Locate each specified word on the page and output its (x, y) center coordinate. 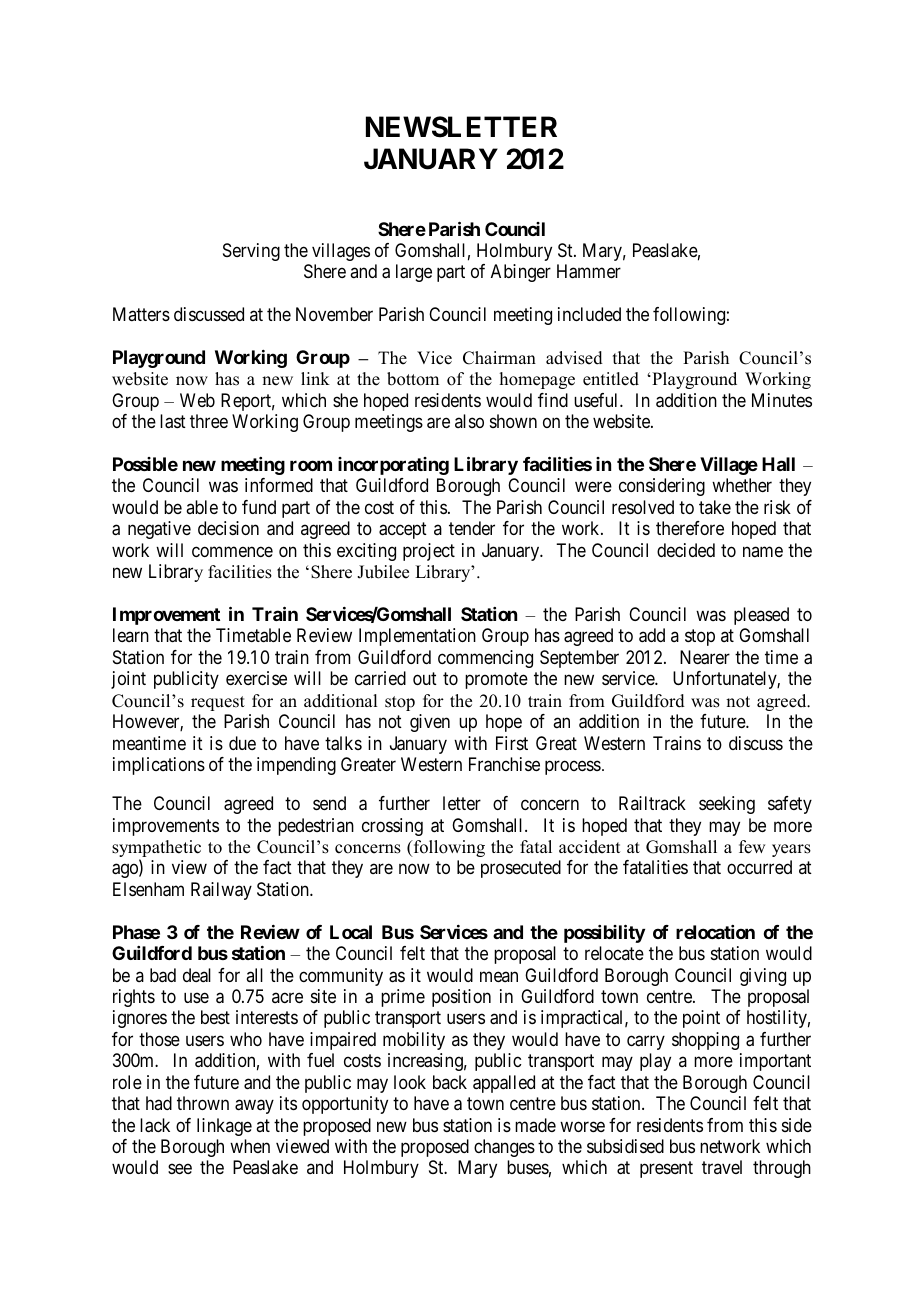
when (250, 1146)
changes (504, 1148)
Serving (251, 252)
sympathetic (156, 850)
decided (686, 550)
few (752, 847)
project (429, 552)
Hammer (589, 271)
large (414, 273)
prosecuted (521, 869)
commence (232, 551)
